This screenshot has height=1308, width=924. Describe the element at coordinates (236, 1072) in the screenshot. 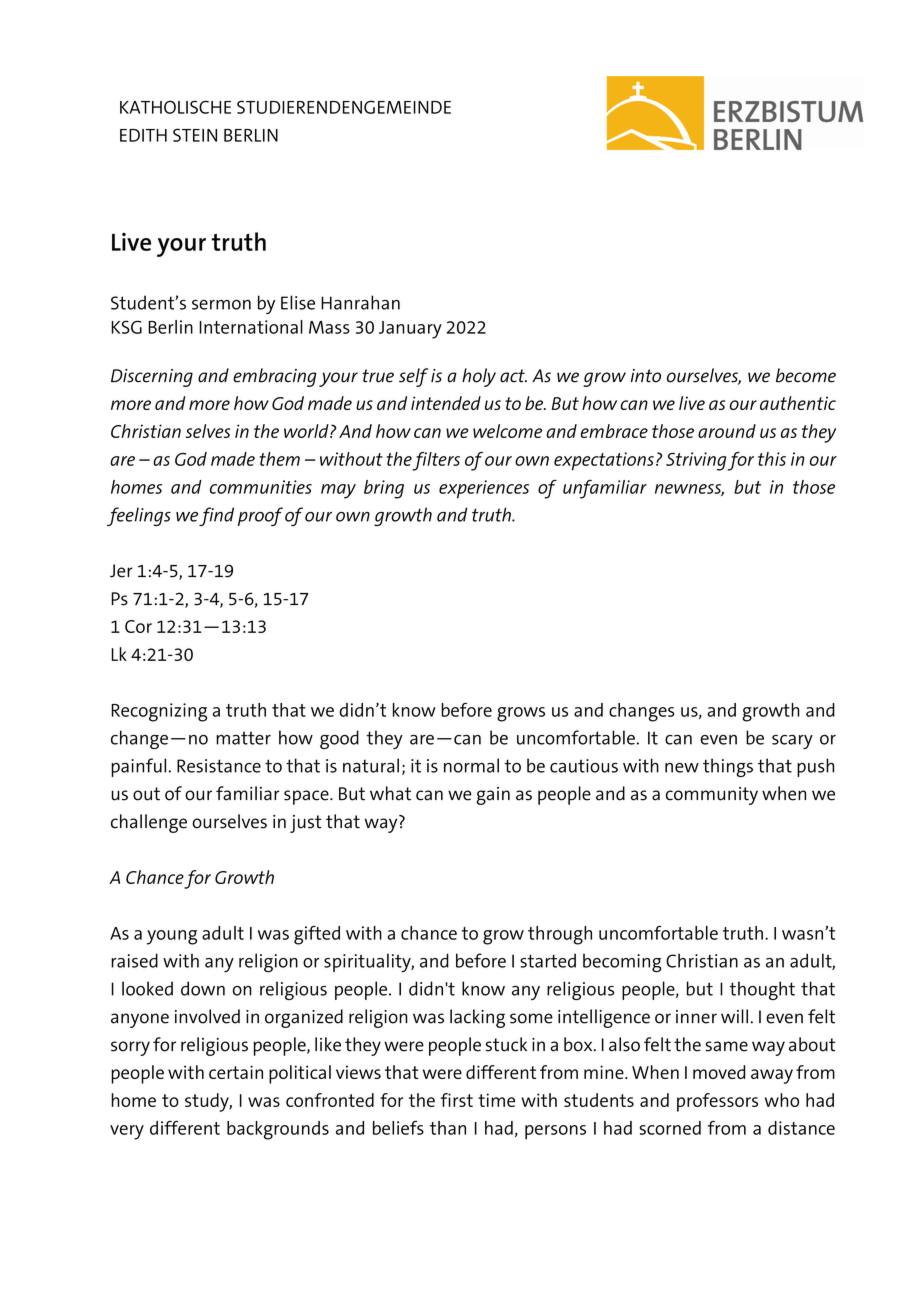

I see `certain` at that location.
